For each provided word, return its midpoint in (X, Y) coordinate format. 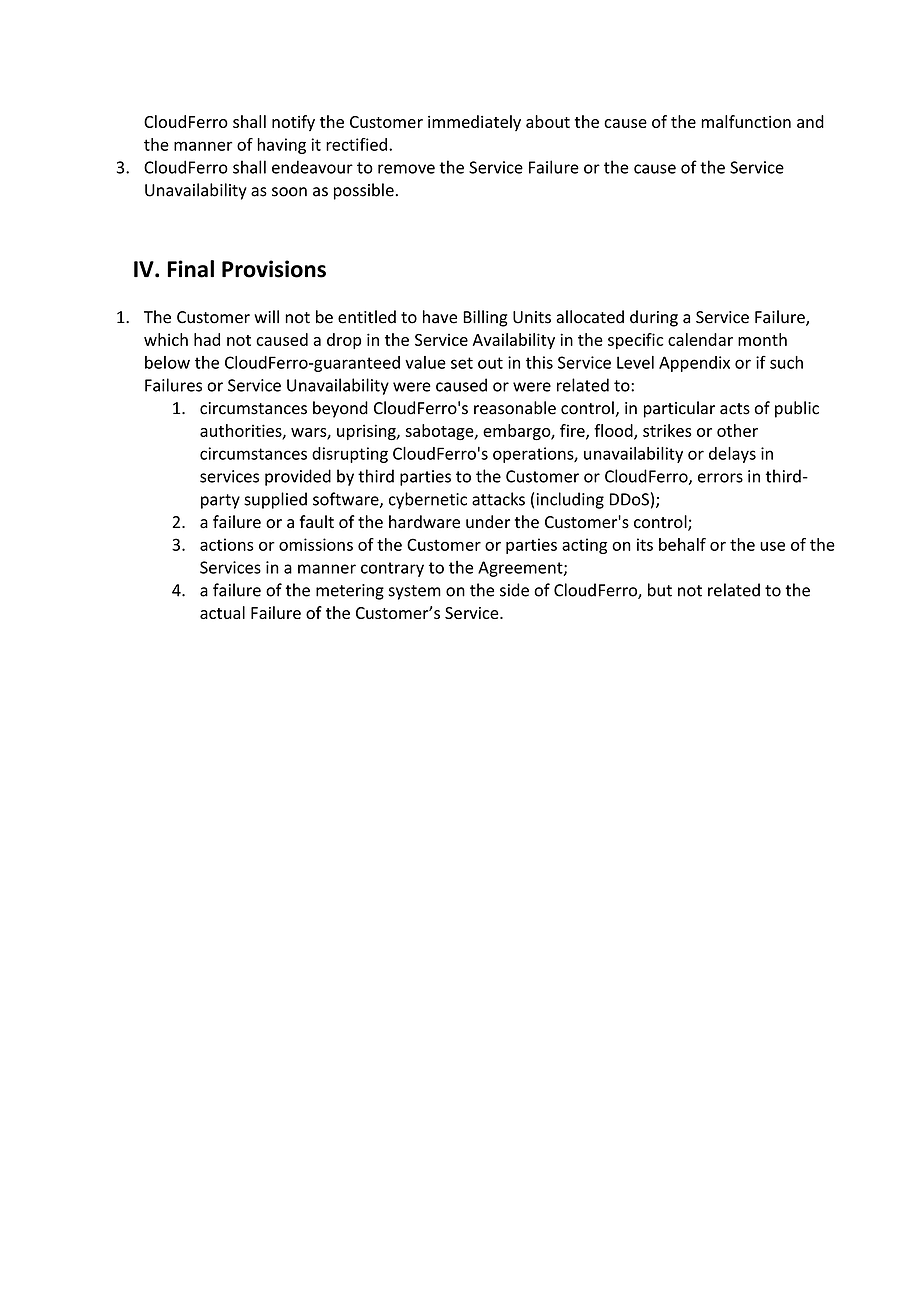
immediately (474, 123)
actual (222, 612)
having (281, 146)
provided (298, 477)
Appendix (694, 364)
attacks (498, 499)
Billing (485, 318)
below (167, 362)
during (654, 318)
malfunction (746, 121)
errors (720, 478)
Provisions (274, 269)
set (462, 363)
